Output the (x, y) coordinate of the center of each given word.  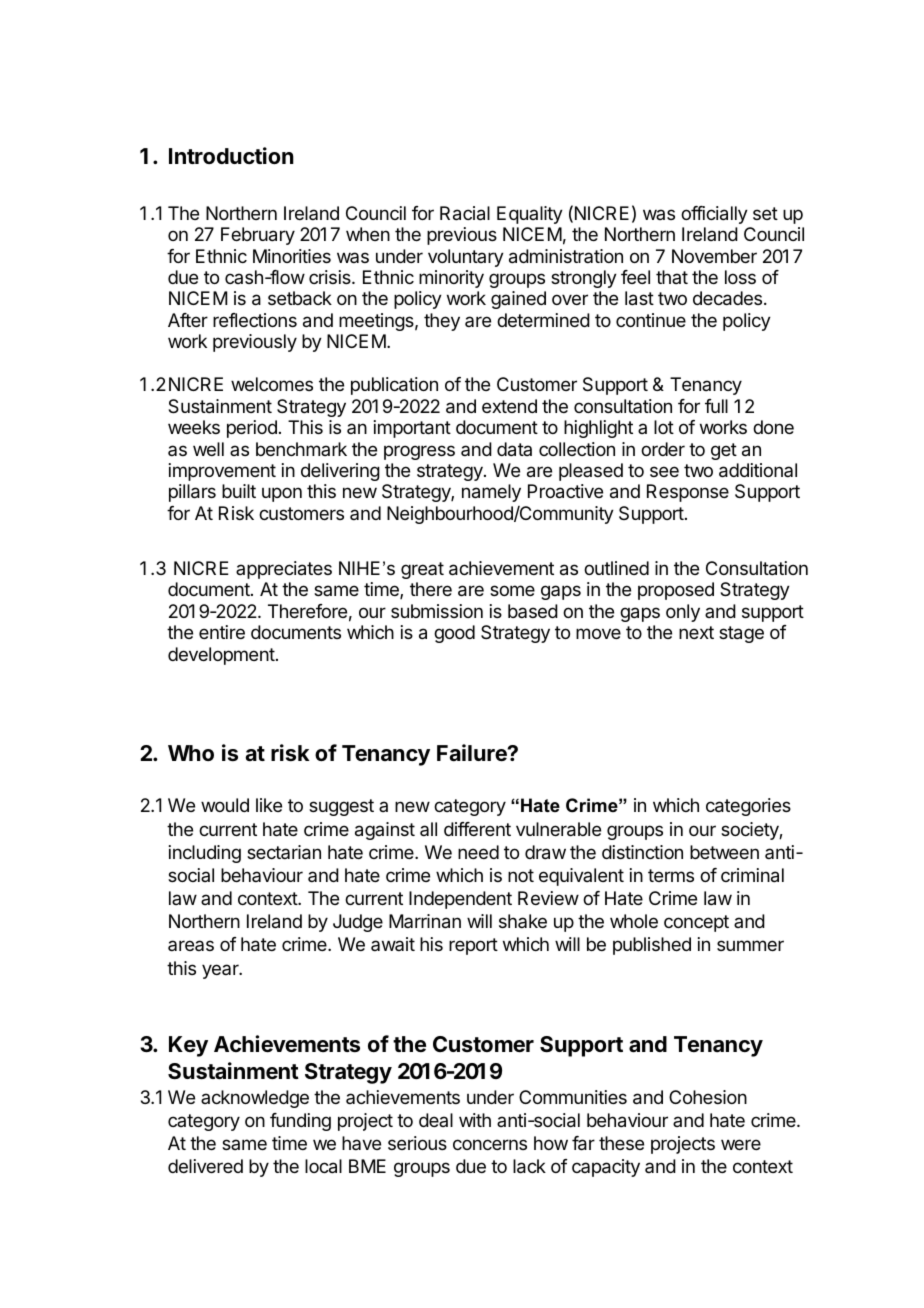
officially (714, 215)
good (454, 634)
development (221, 656)
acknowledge (255, 1099)
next (696, 632)
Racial (465, 213)
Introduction (231, 155)
